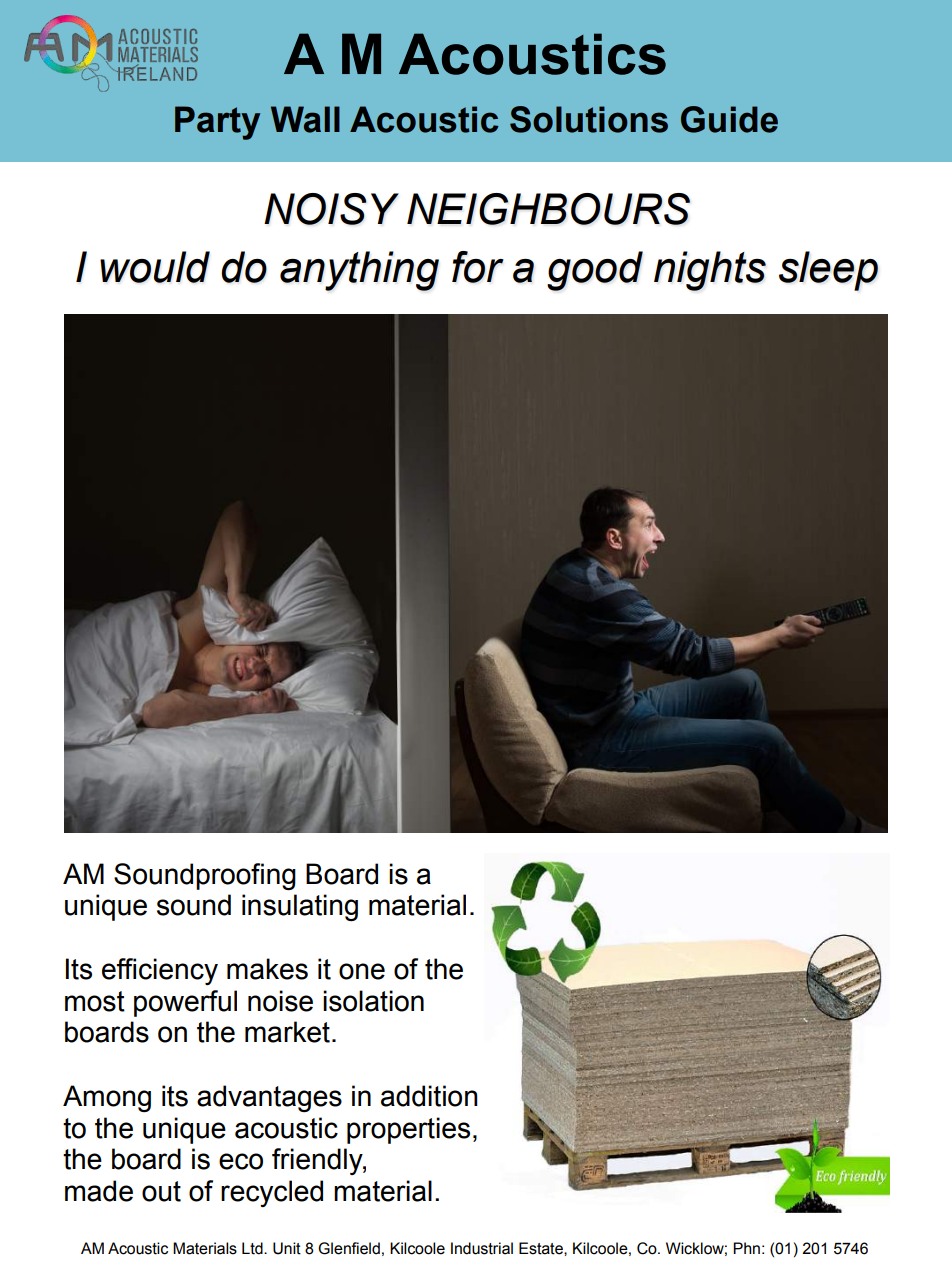  I want to click on one, so click(362, 971).
